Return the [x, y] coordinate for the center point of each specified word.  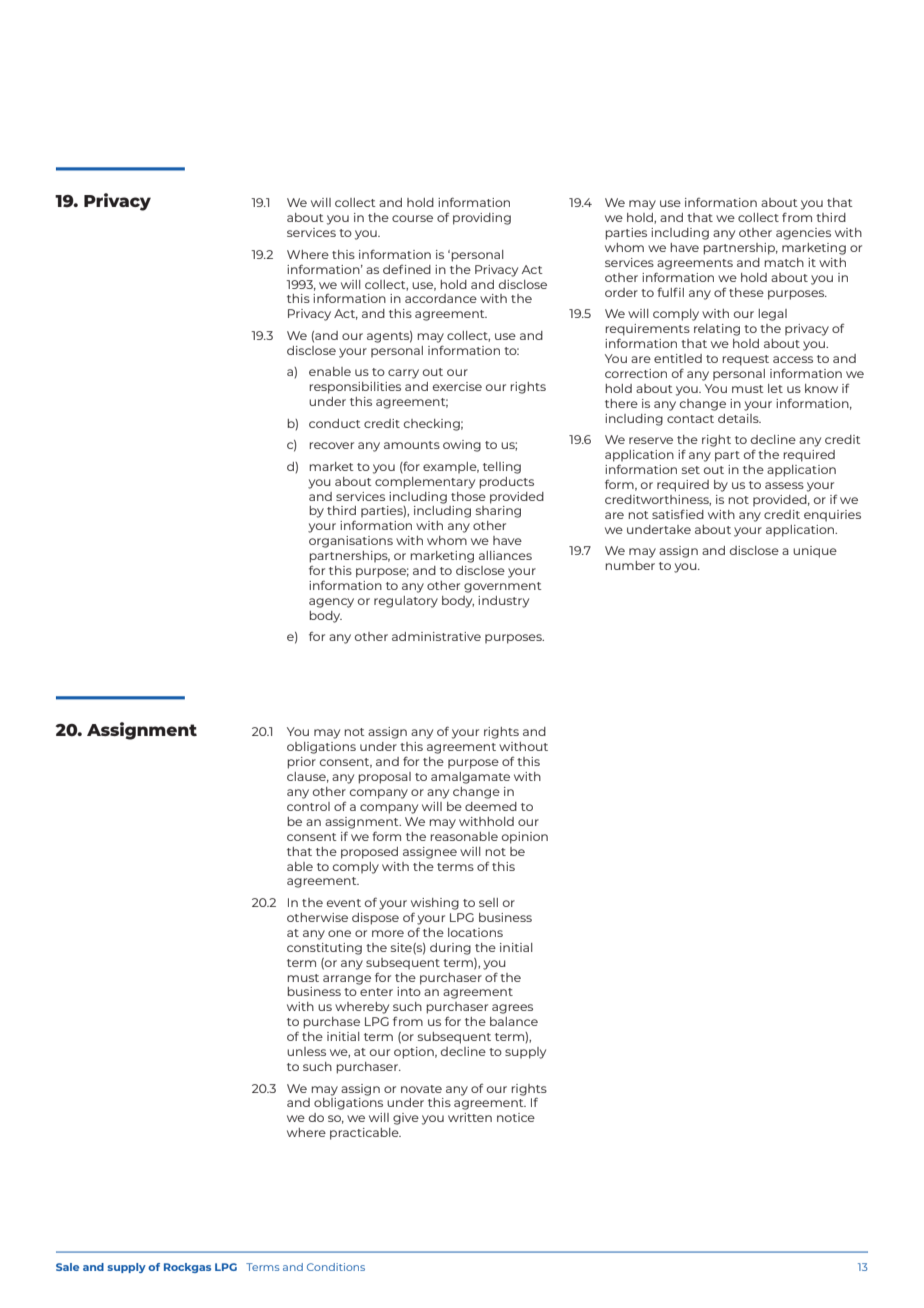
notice [516, 1117]
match [784, 262]
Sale [67, 1267]
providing [482, 219]
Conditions [336, 1267]
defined [407, 269]
